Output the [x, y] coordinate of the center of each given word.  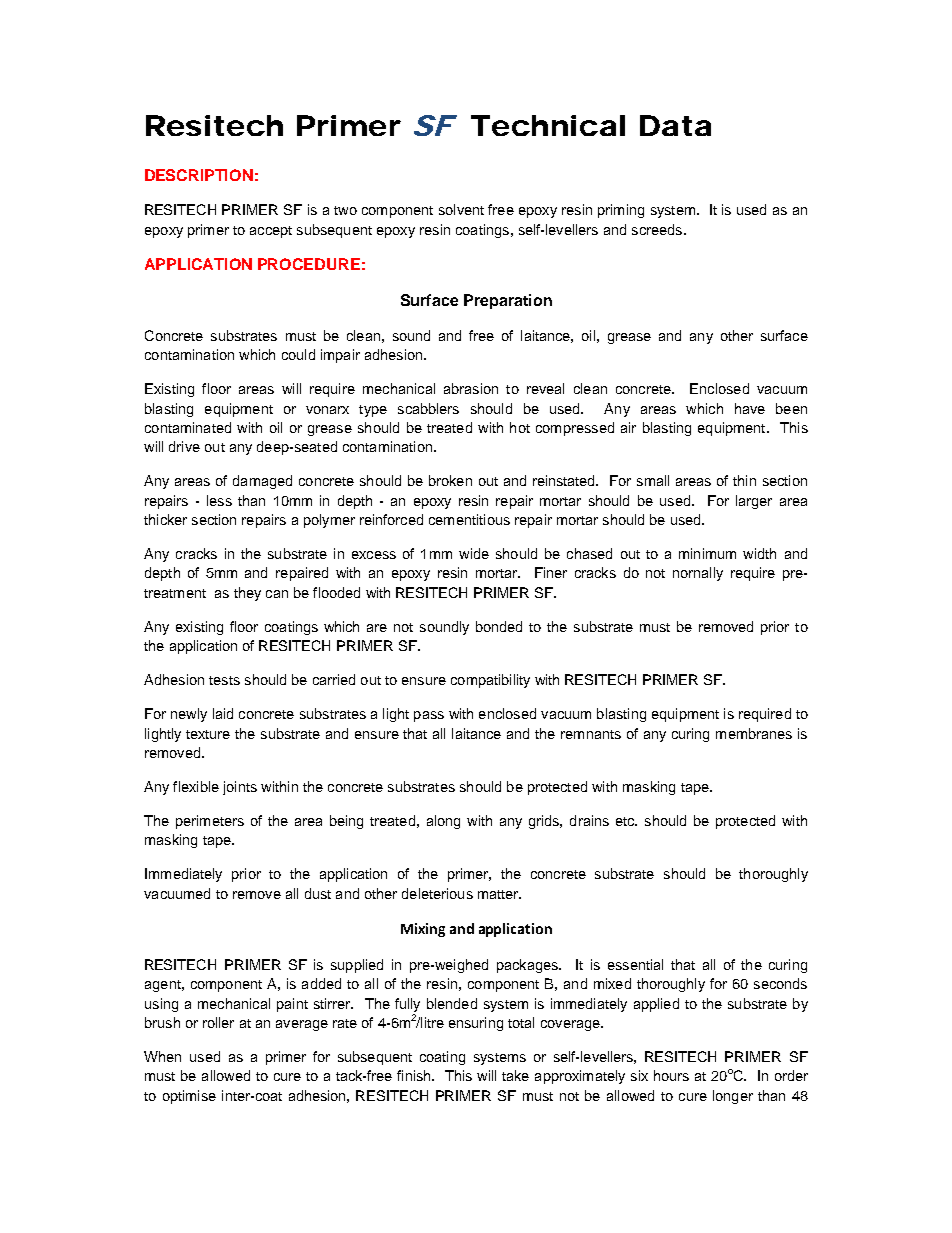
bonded [499, 626]
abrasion [471, 388]
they [247, 594]
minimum [707, 553]
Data [675, 125]
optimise [189, 1097]
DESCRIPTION [199, 175]
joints [240, 788]
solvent [461, 209]
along [443, 822]
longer [733, 1097]
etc [626, 821]
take [515, 1075]
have [750, 408]
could [298, 354]
